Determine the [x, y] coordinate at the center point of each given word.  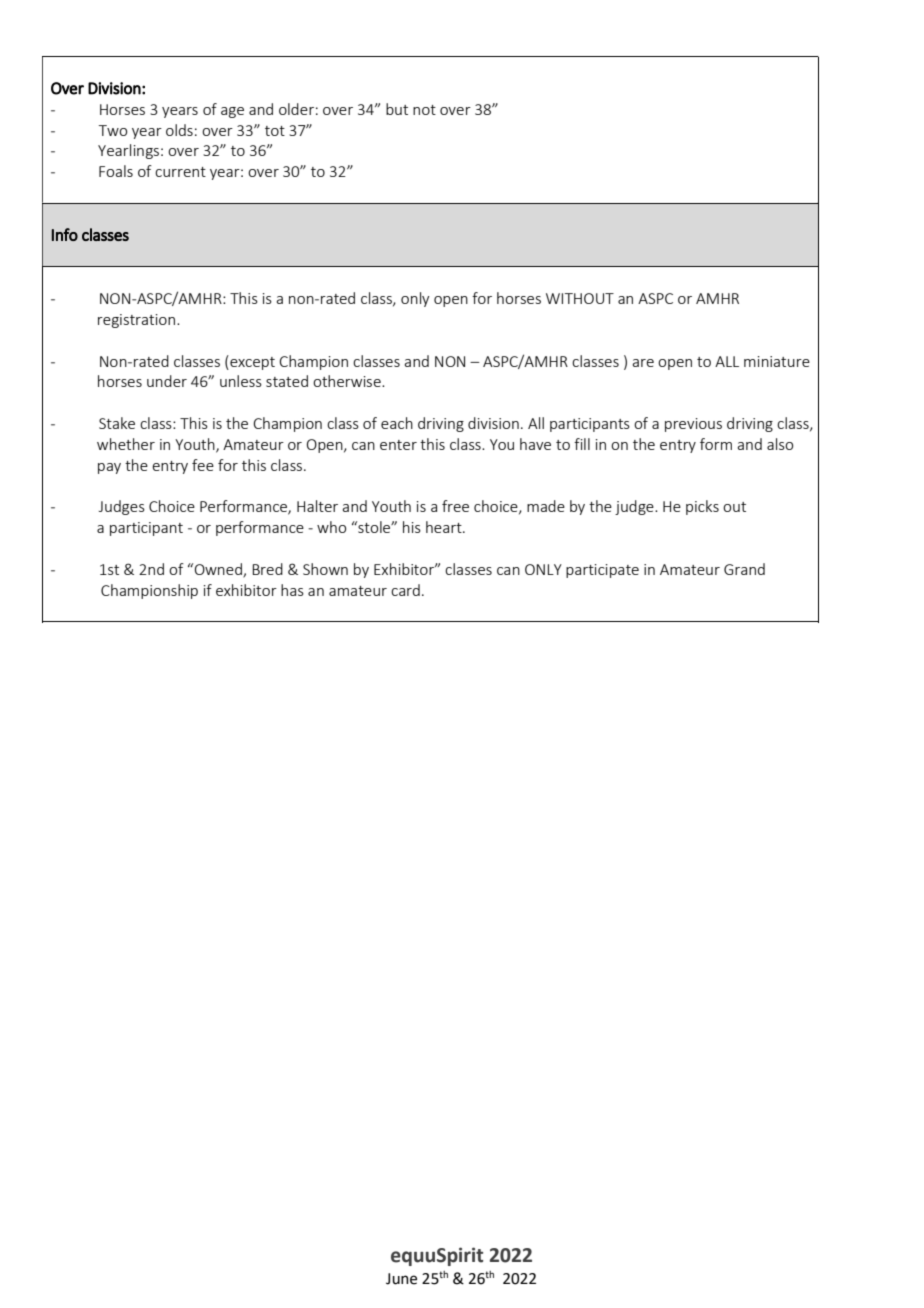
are [643, 363]
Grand [744, 569]
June [401, 1279]
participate [602, 571]
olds [179, 130]
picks [702, 507]
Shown [325, 569]
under [167, 381]
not [424, 110]
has [292, 590]
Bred [267, 569]
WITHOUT [580, 298]
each [397, 423]
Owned [219, 570]
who [331, 527]
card [405, 590]
